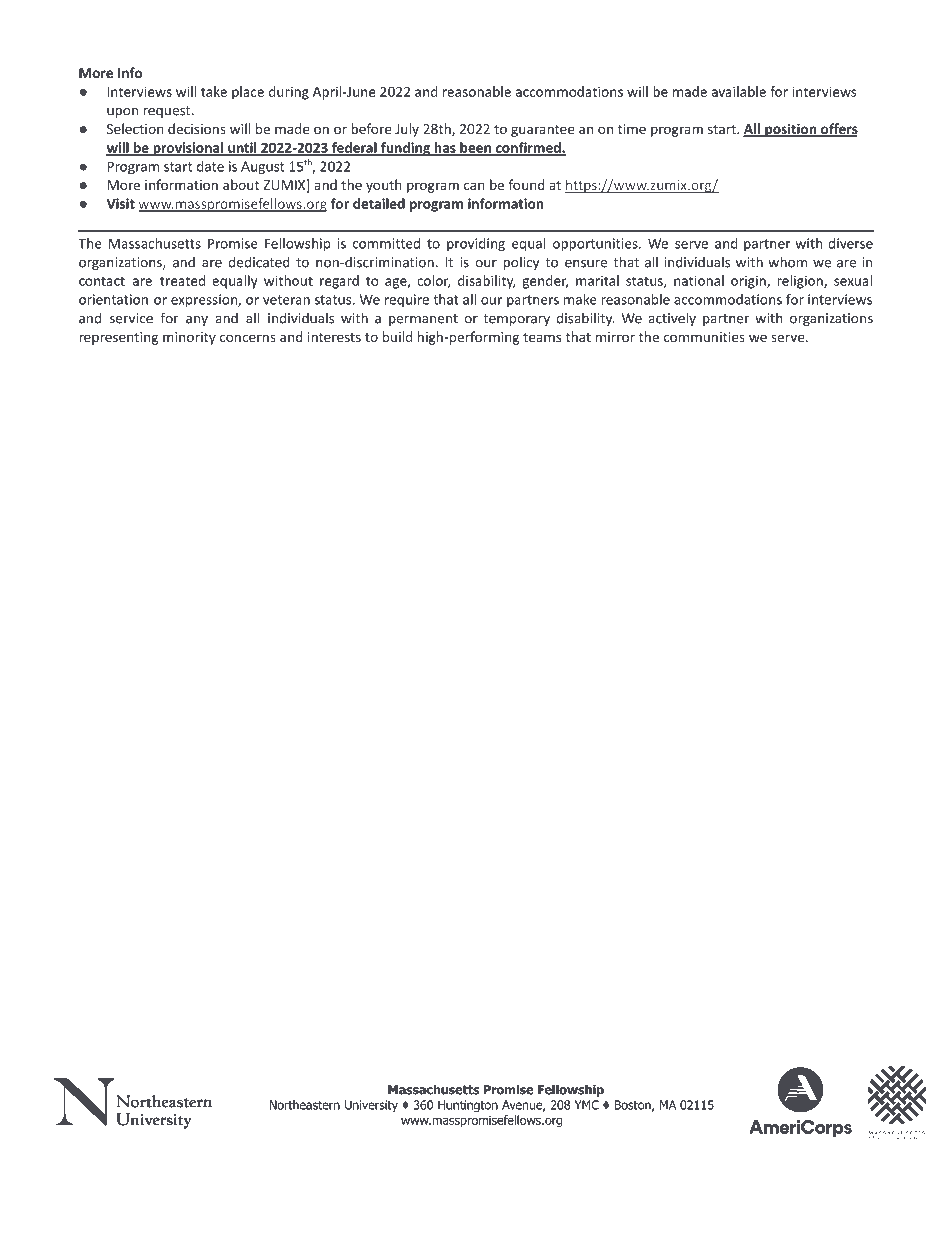 This screenshot has height=1233, width=952. What do you see at coordinates (791, 130) in the screenshot?
I see `position` at bounding box center [791, 130].
